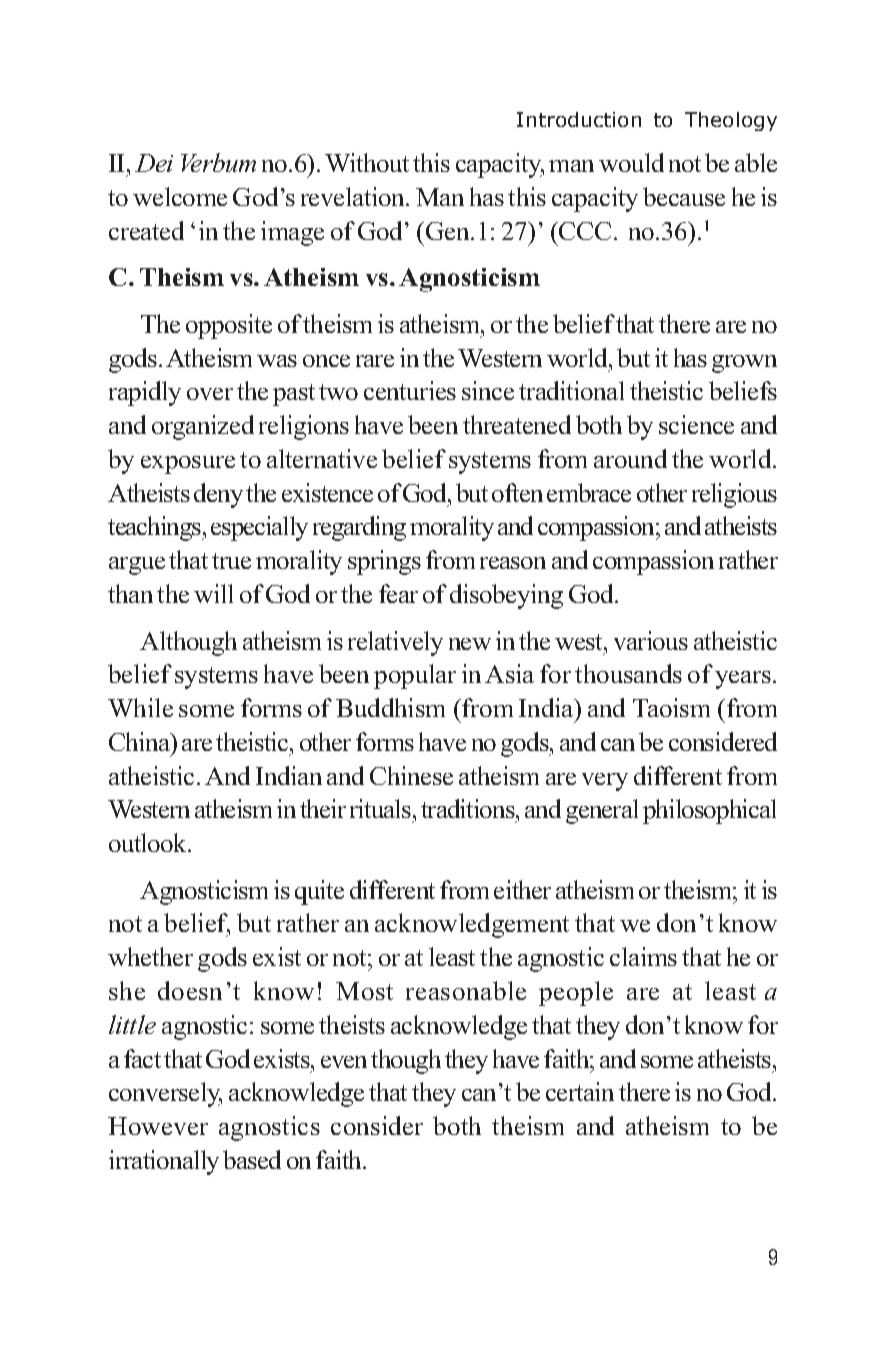  Describe the element at coordinates (158, 1126) in the document. I see `However` at that location.
